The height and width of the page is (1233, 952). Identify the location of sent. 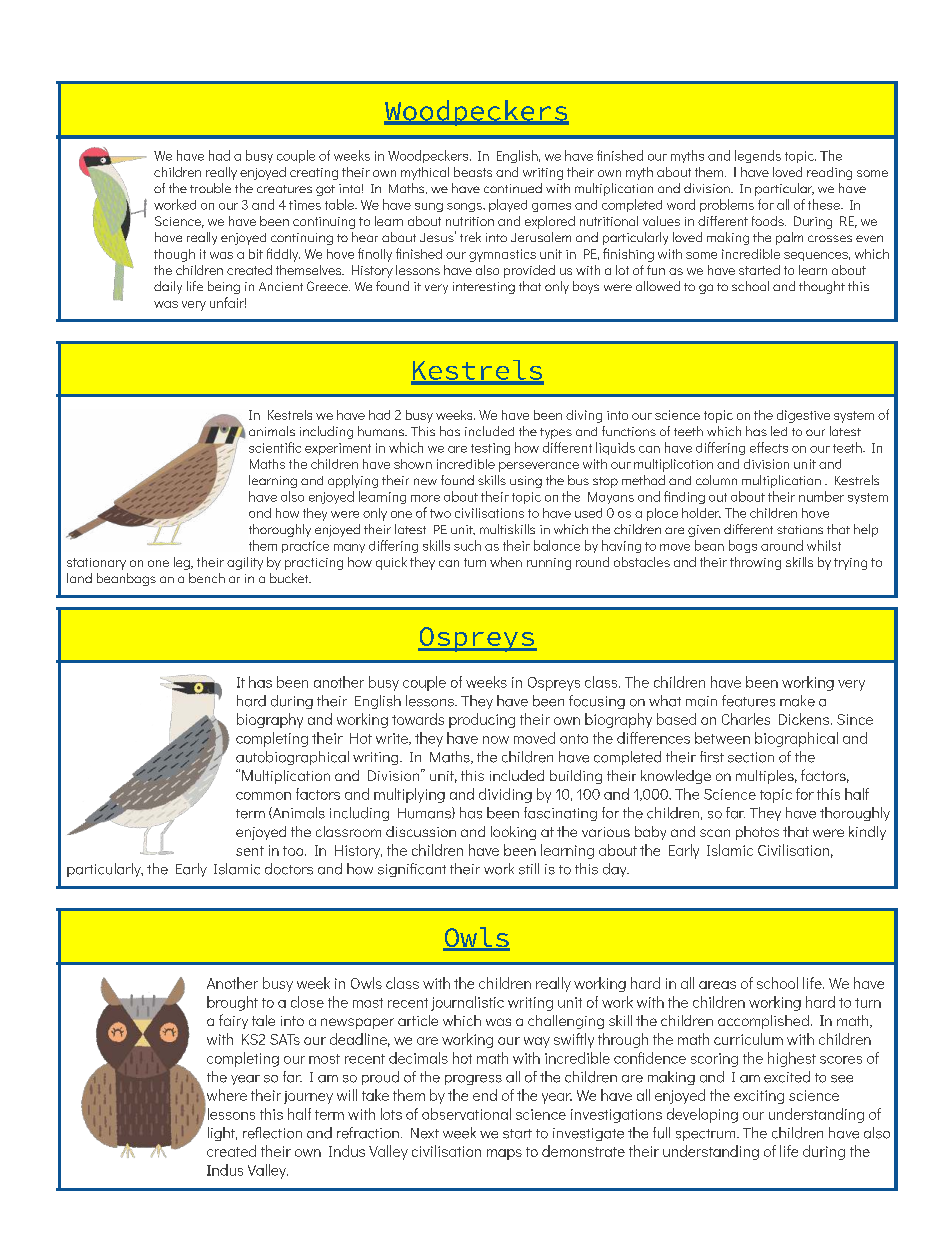
(250, 851).
